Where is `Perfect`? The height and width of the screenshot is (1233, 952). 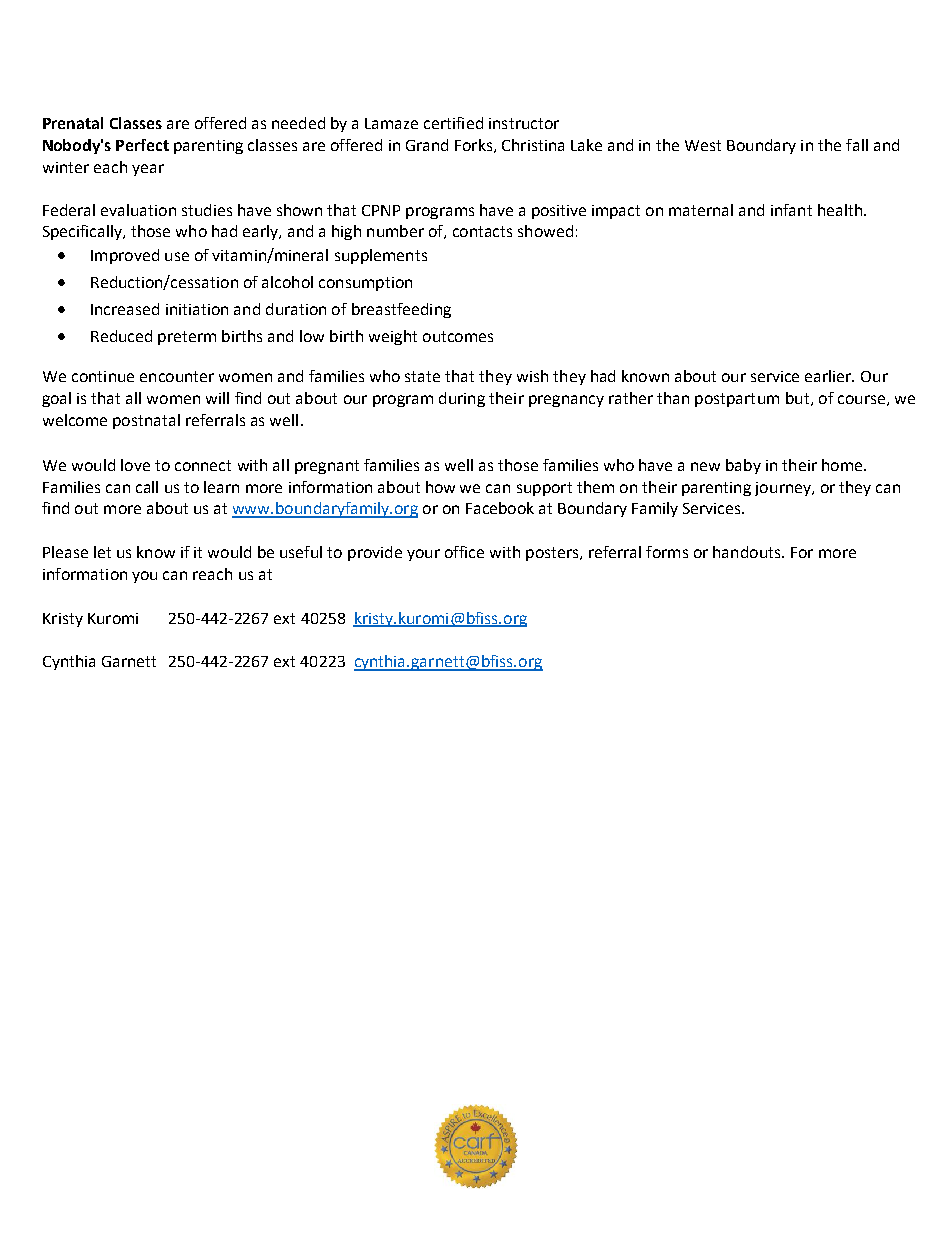 Perfect is located at coordinates (142, 145).
